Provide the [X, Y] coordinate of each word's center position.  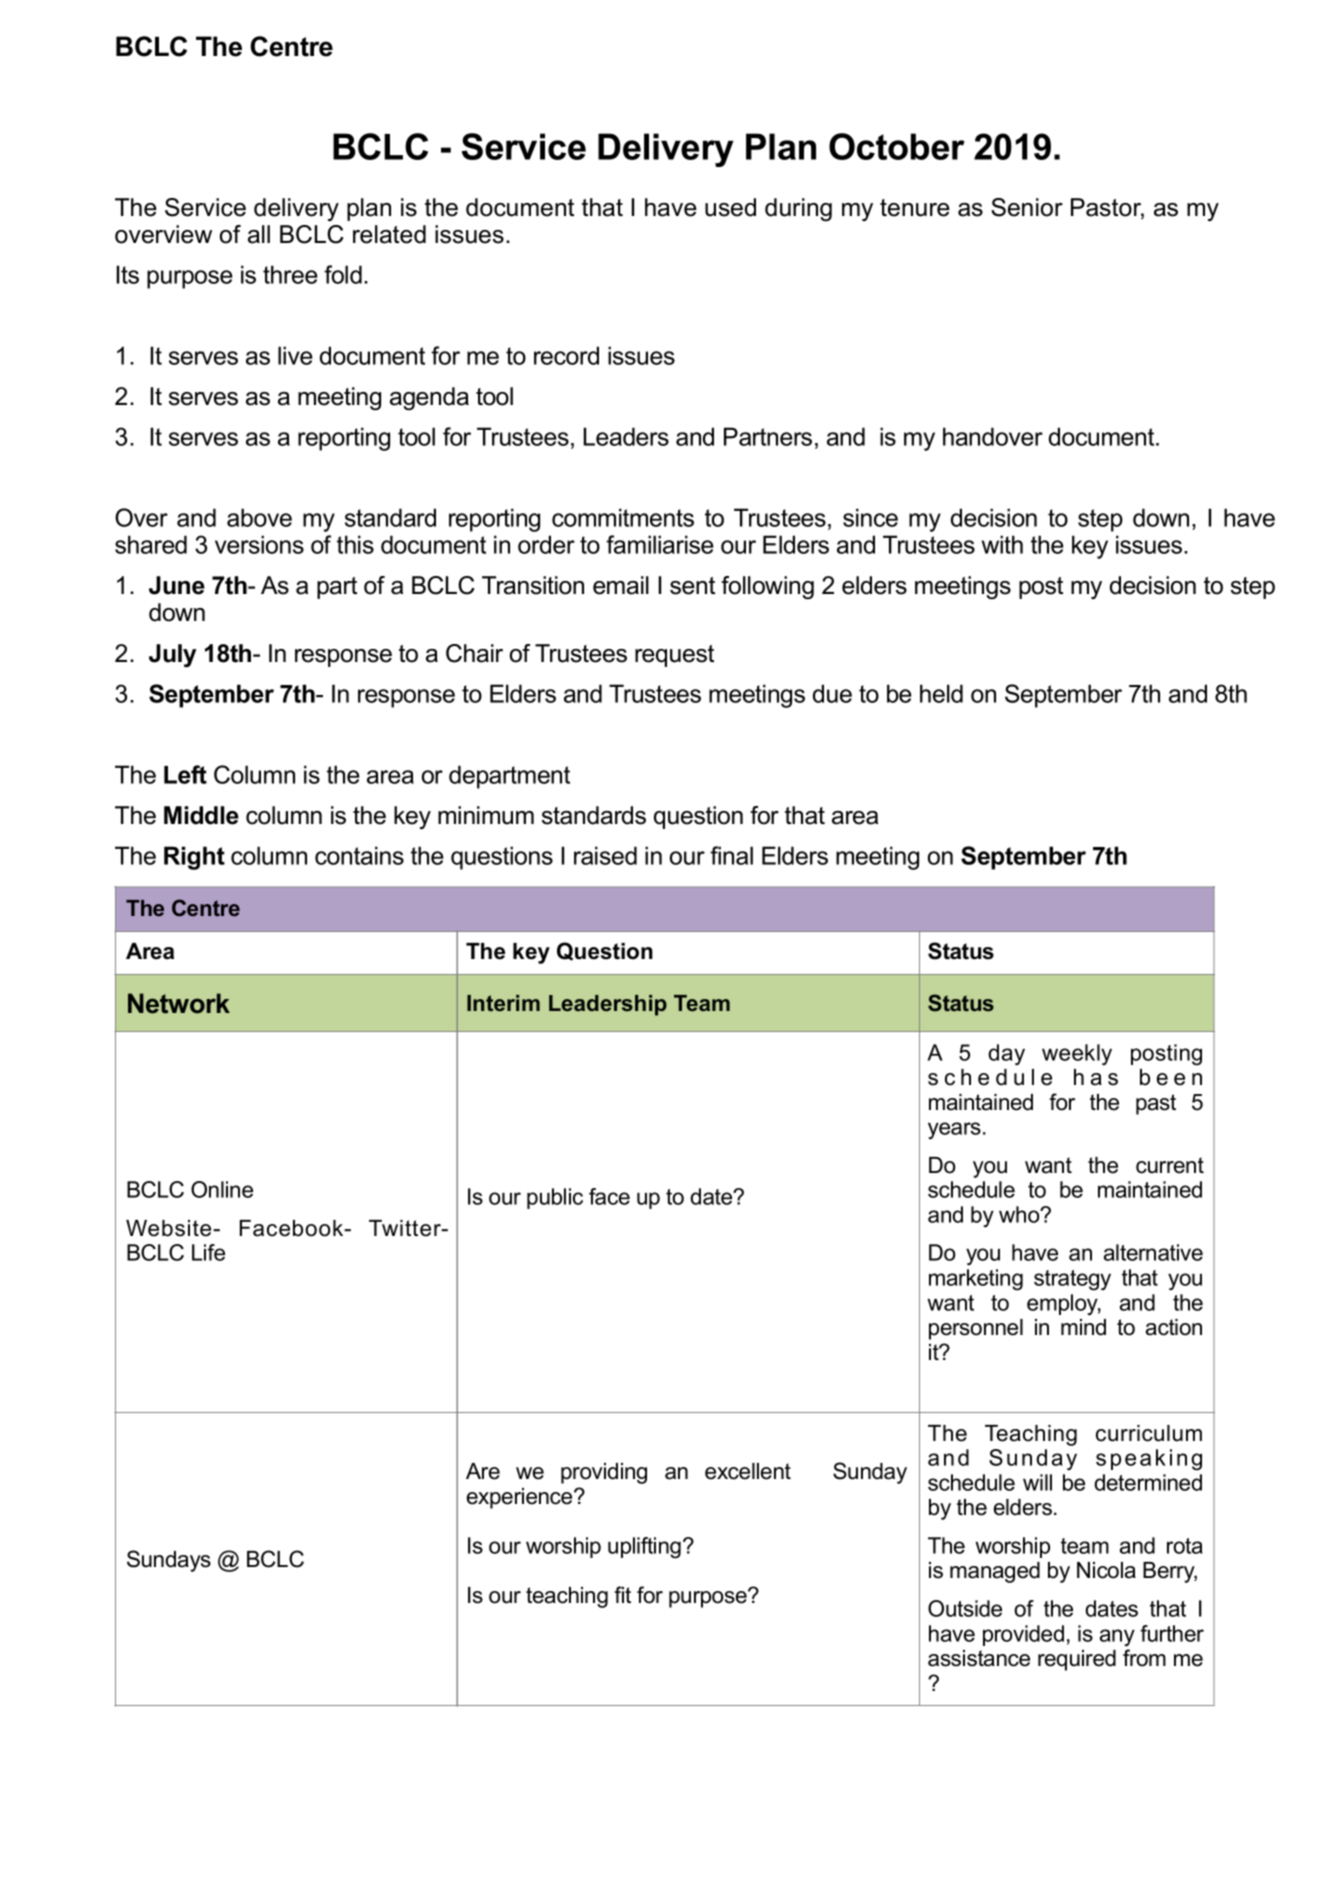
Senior [1027, 207]
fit [622, 1594]
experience [521, 1498]
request [674, 656]
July [172, 656]
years [954, 1130]
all [259, 234]
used [730, 207]
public [555, 1198]
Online [222, 1189]
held [941, 693]
